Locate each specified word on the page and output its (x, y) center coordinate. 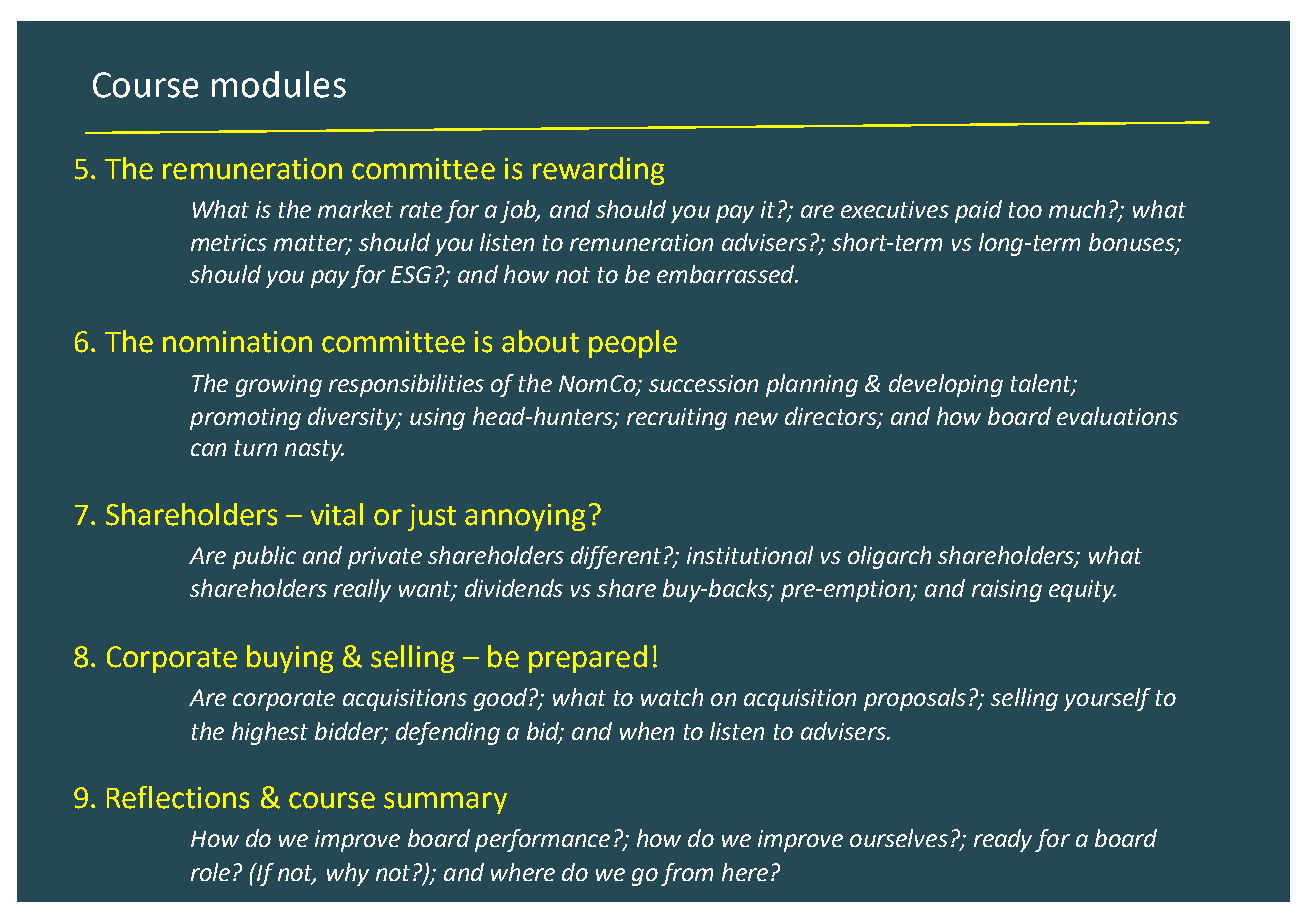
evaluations (1117, 416)
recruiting (677, 419)
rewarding (598, 171)
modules (279, 84)
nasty (314, 450)
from (687, 874)
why (348, 874)
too (1025, 210)
